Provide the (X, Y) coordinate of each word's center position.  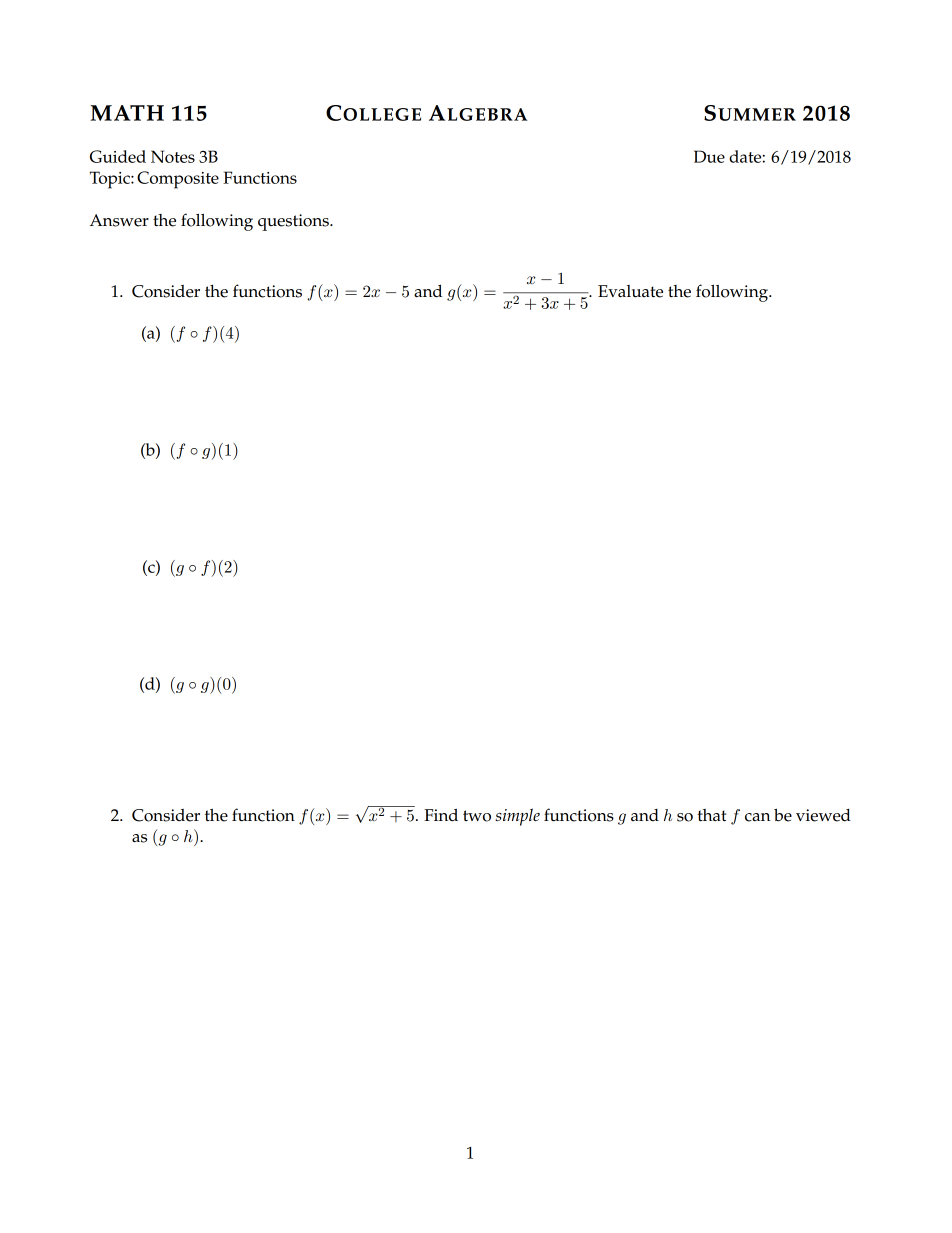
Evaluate (630, 291)
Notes (173, 156)
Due (709, 156)
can (757, 817)
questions (294, 222)
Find (441, 815)
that (711, 815)
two (477, 816)
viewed (823, 815)
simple (517, 817)
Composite (178, 180)
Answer (119, 220)
